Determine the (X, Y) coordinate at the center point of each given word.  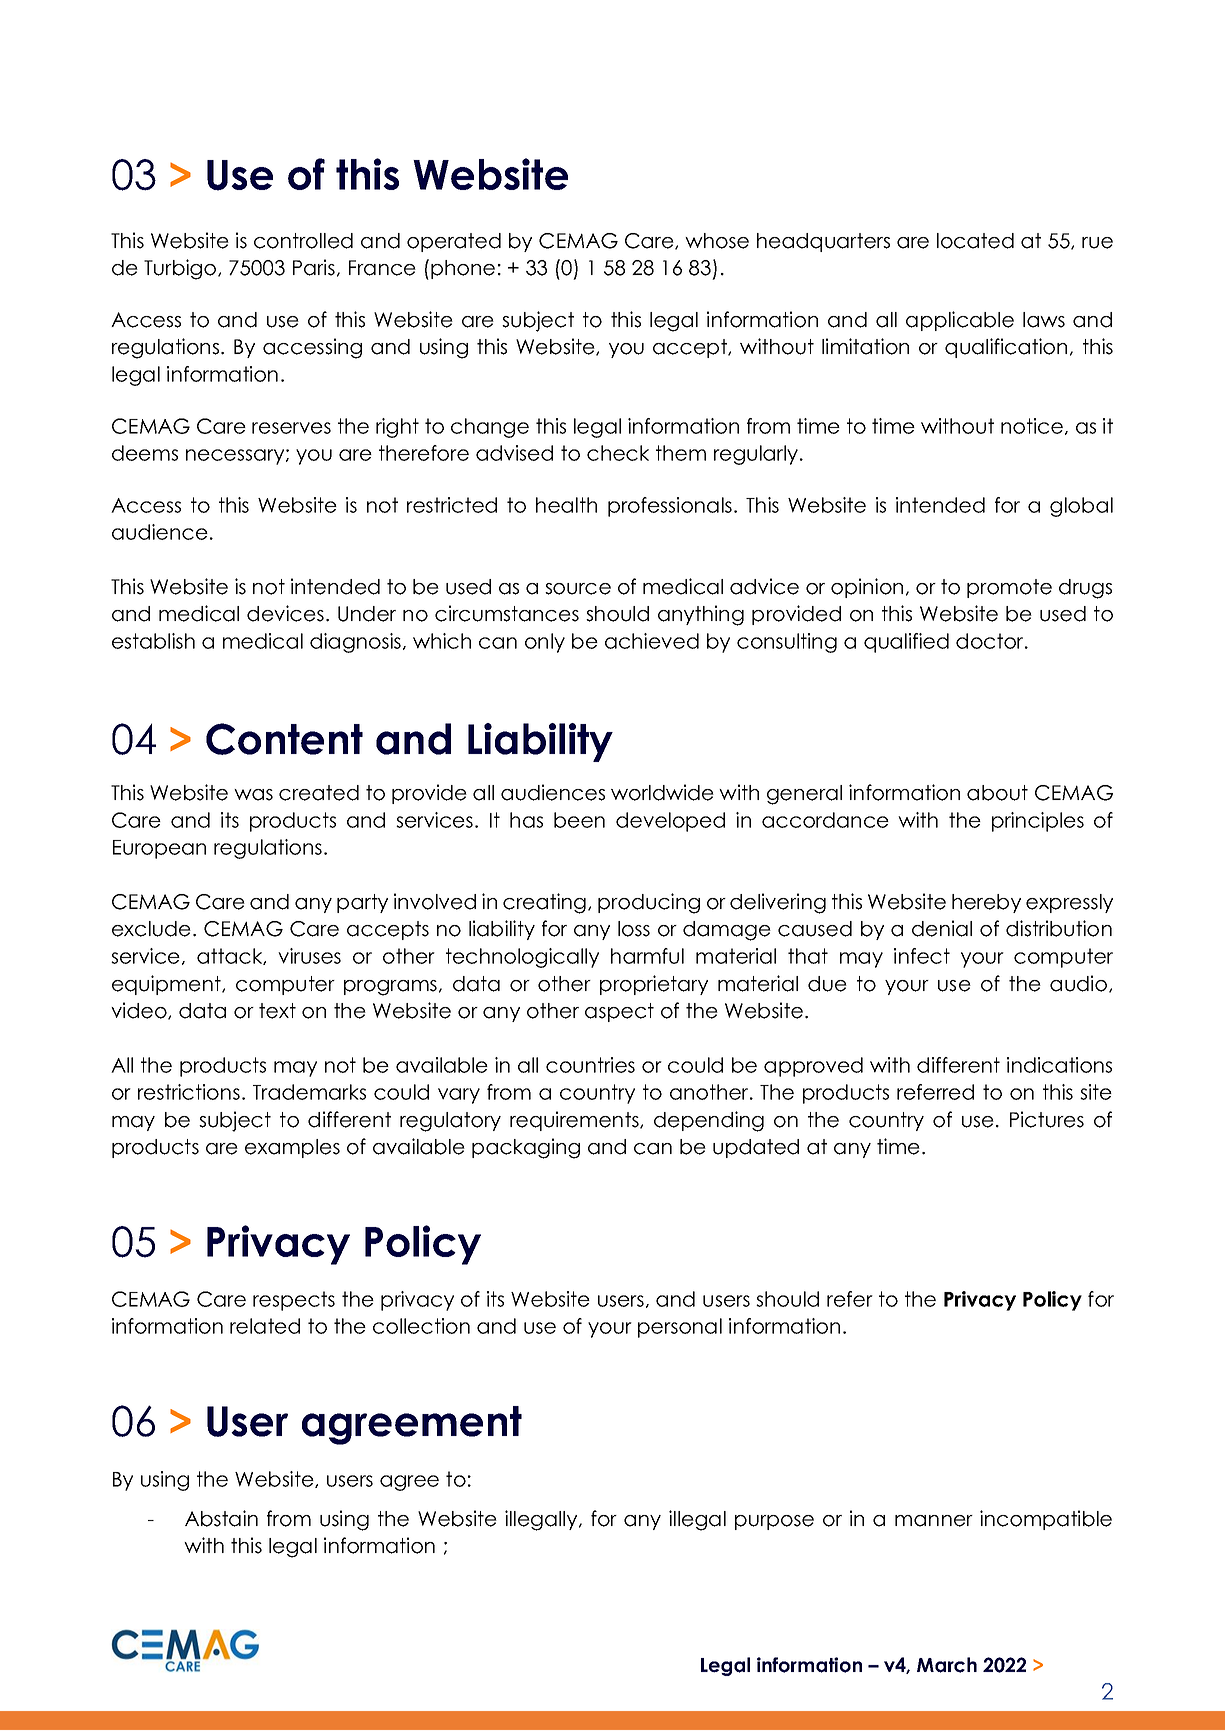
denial (942, 928)
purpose (774, 1522)
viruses (309, 956)
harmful (647, 956)
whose (717, 241)
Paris (314, 267)
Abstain (221, 1518)
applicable (960, 321)
